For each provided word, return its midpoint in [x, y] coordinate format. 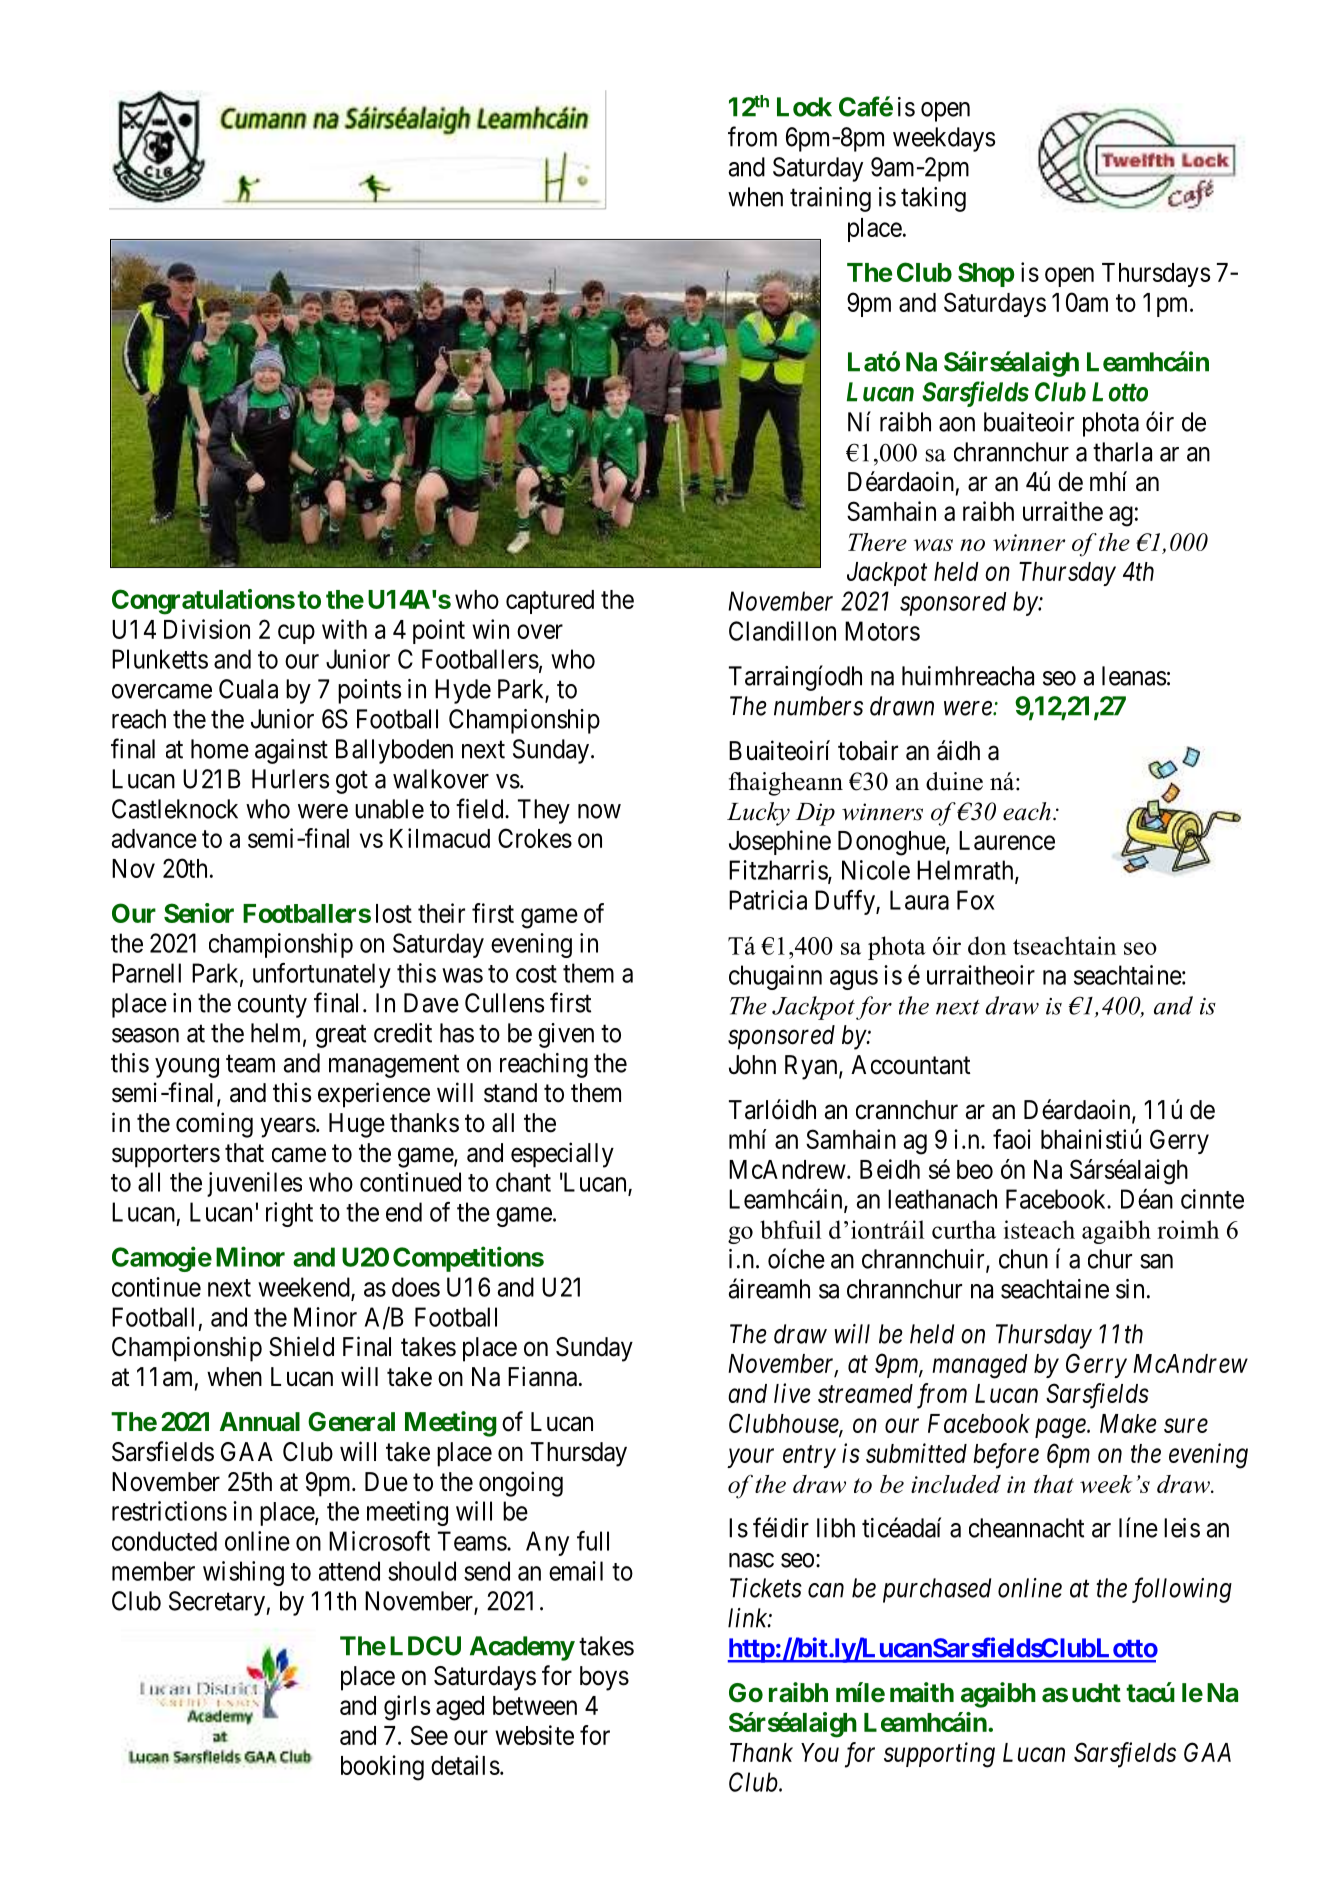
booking [382, 1768]
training [830, 199]
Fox [976, 900]
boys [604, 1678]
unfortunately [322, 975]
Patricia [768, 900]
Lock [804, 107]
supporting [939, 1755]
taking [933, 199]
